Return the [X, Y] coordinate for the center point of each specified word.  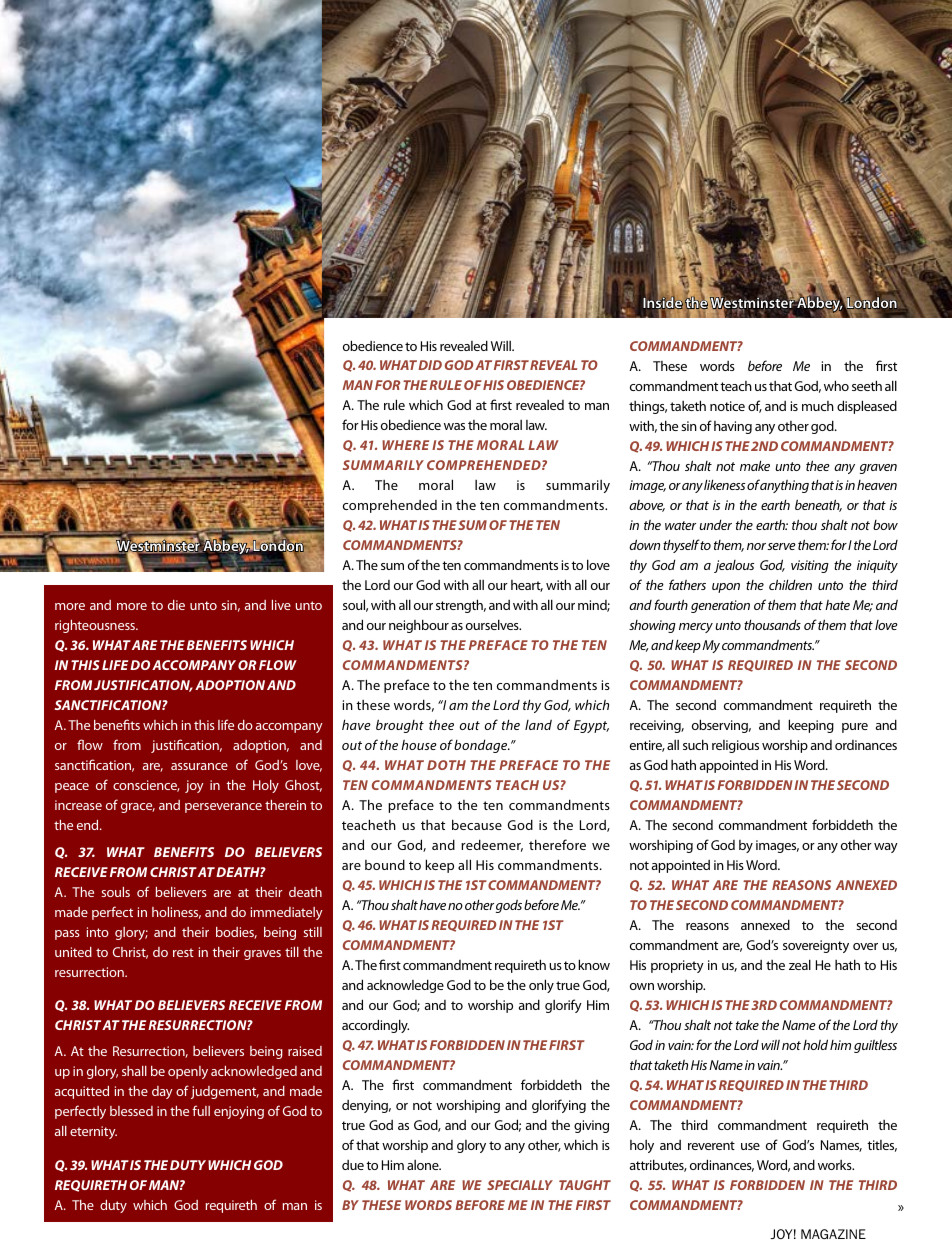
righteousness [96, 626]
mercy [696, 628]
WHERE [405, 445]
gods [509, 906]
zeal [800, 964]
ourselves [493, 624]
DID [430, 365]
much [818, 406]
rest [183, 952]
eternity [93, 1132]
